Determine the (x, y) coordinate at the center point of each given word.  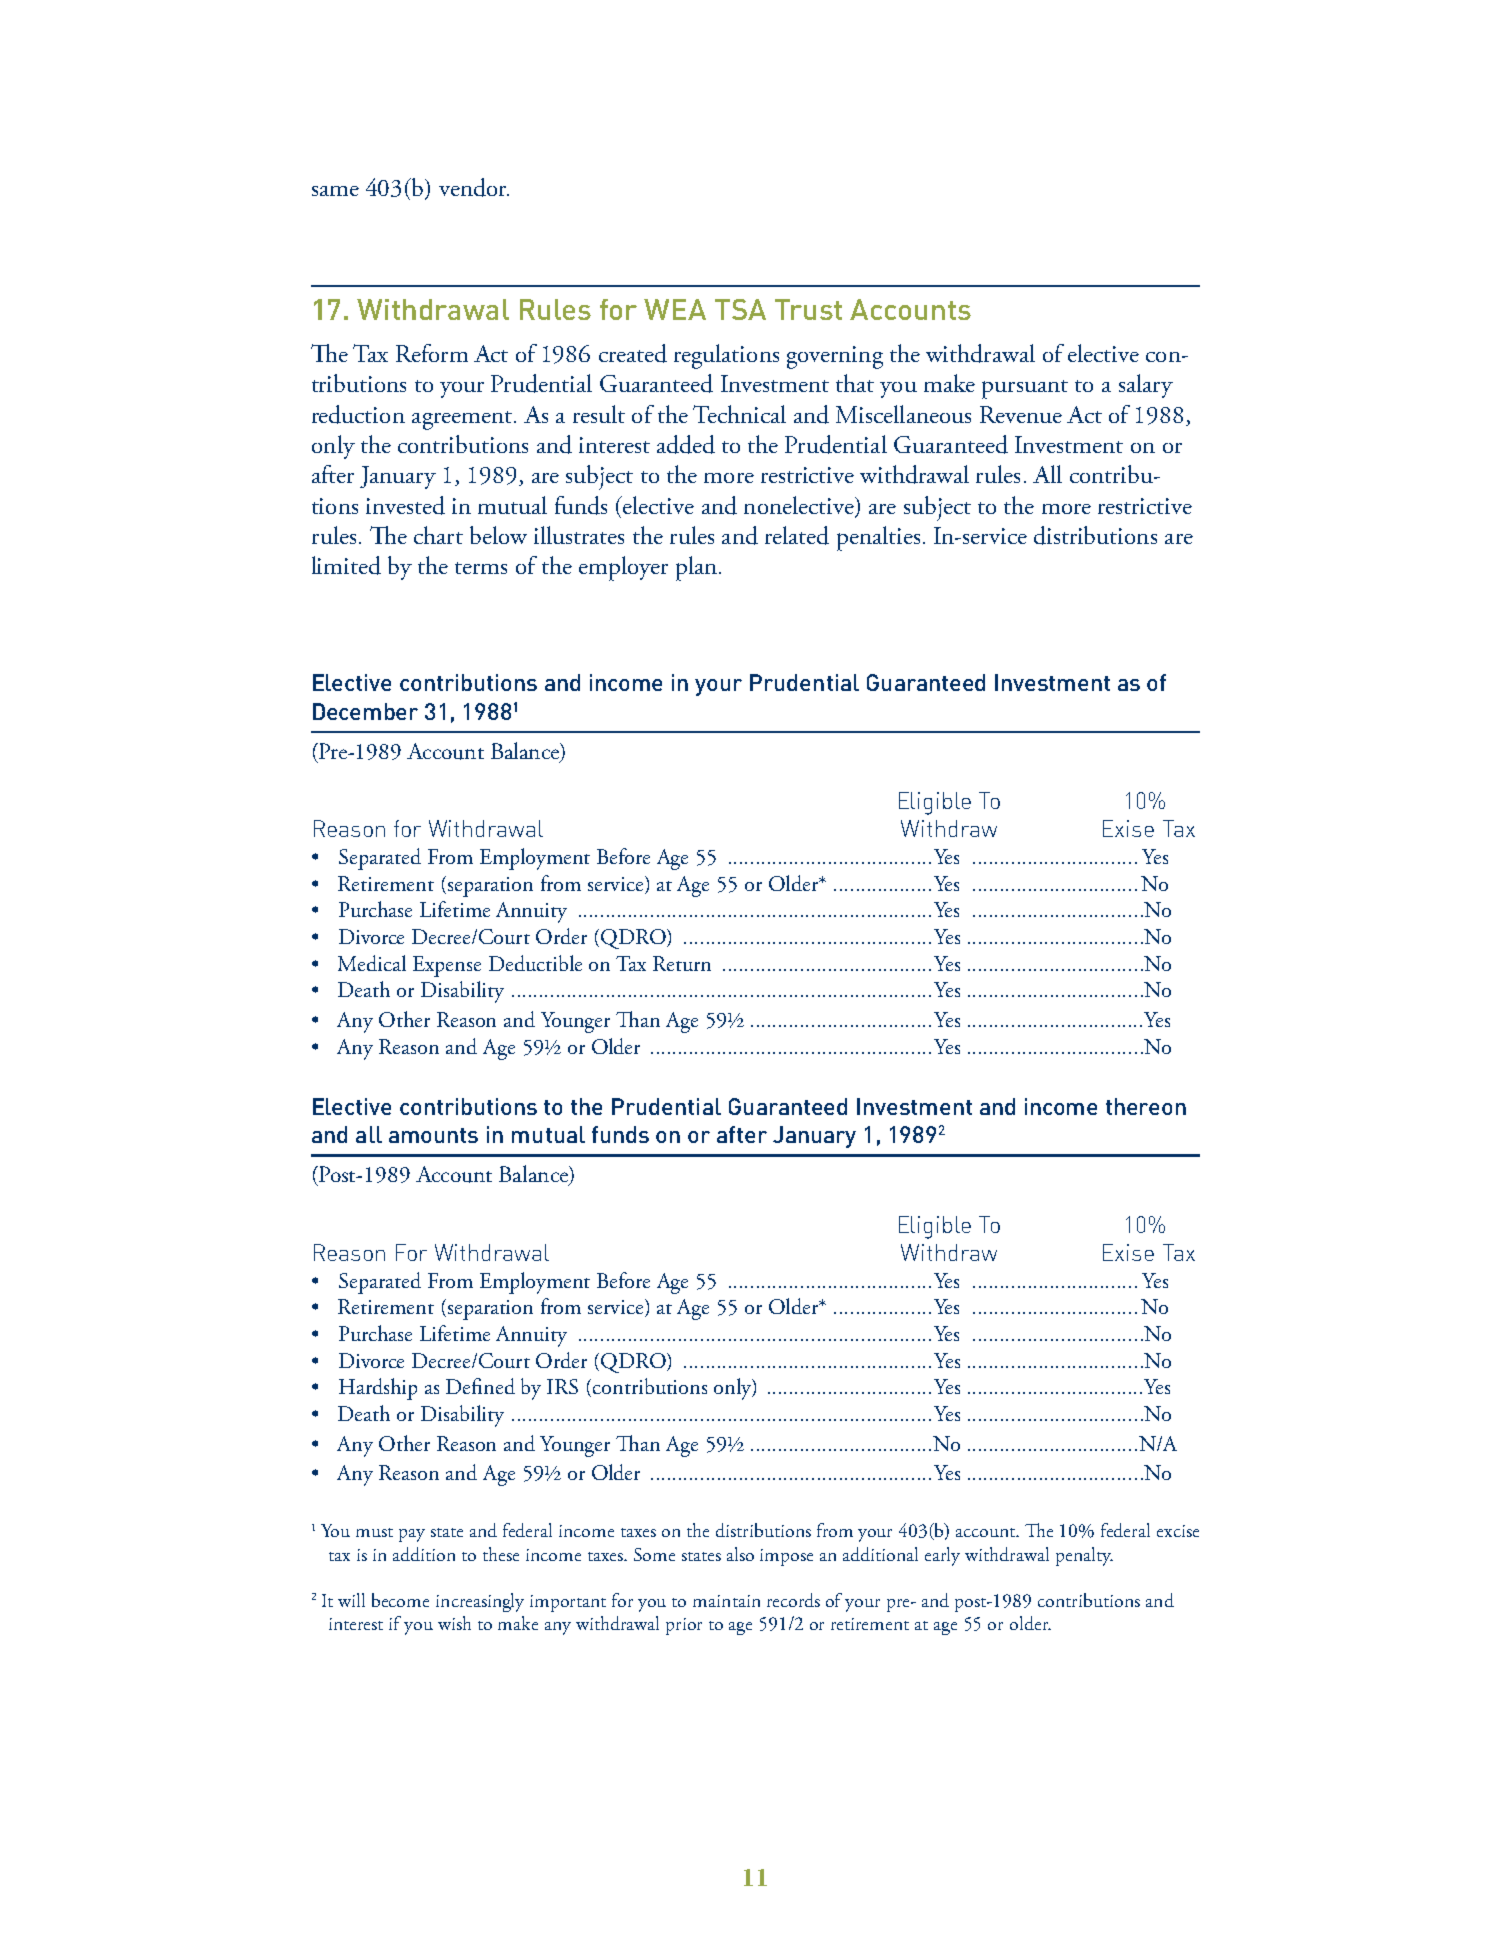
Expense (447, 966)
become (400, 1600)
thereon (1146, 1106)
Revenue (1021, 414)
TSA (740, 309)
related (797, 535)
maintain (726, 1601)
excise (1178, 1531)
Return (682, 963)
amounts (433, 1135)
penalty (1084, 1556)
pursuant (1025, 389)
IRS (562, 1386)
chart (438, 535)
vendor (474, 187)
